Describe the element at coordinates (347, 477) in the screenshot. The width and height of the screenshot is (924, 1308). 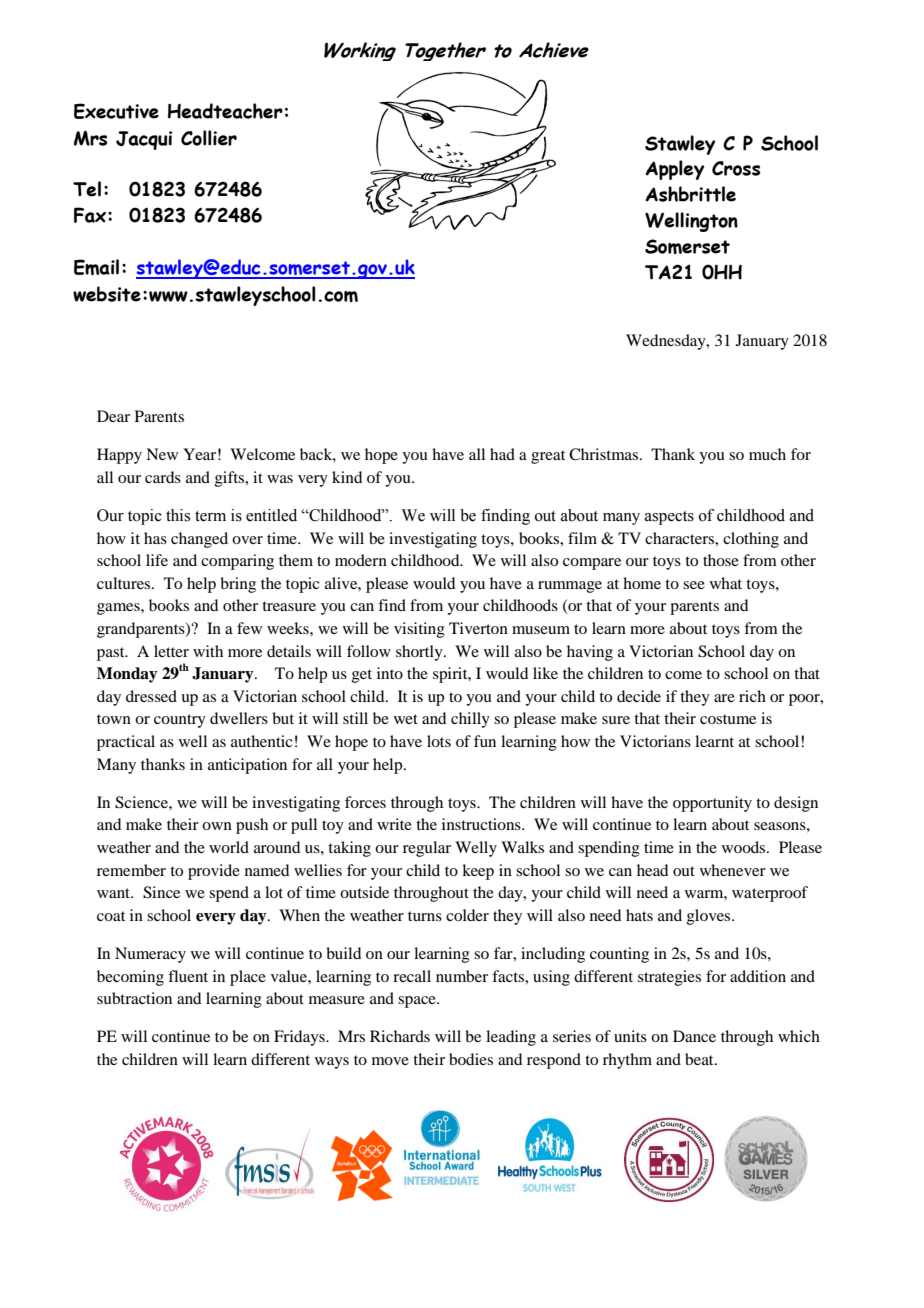
I see `kind` at that location.
